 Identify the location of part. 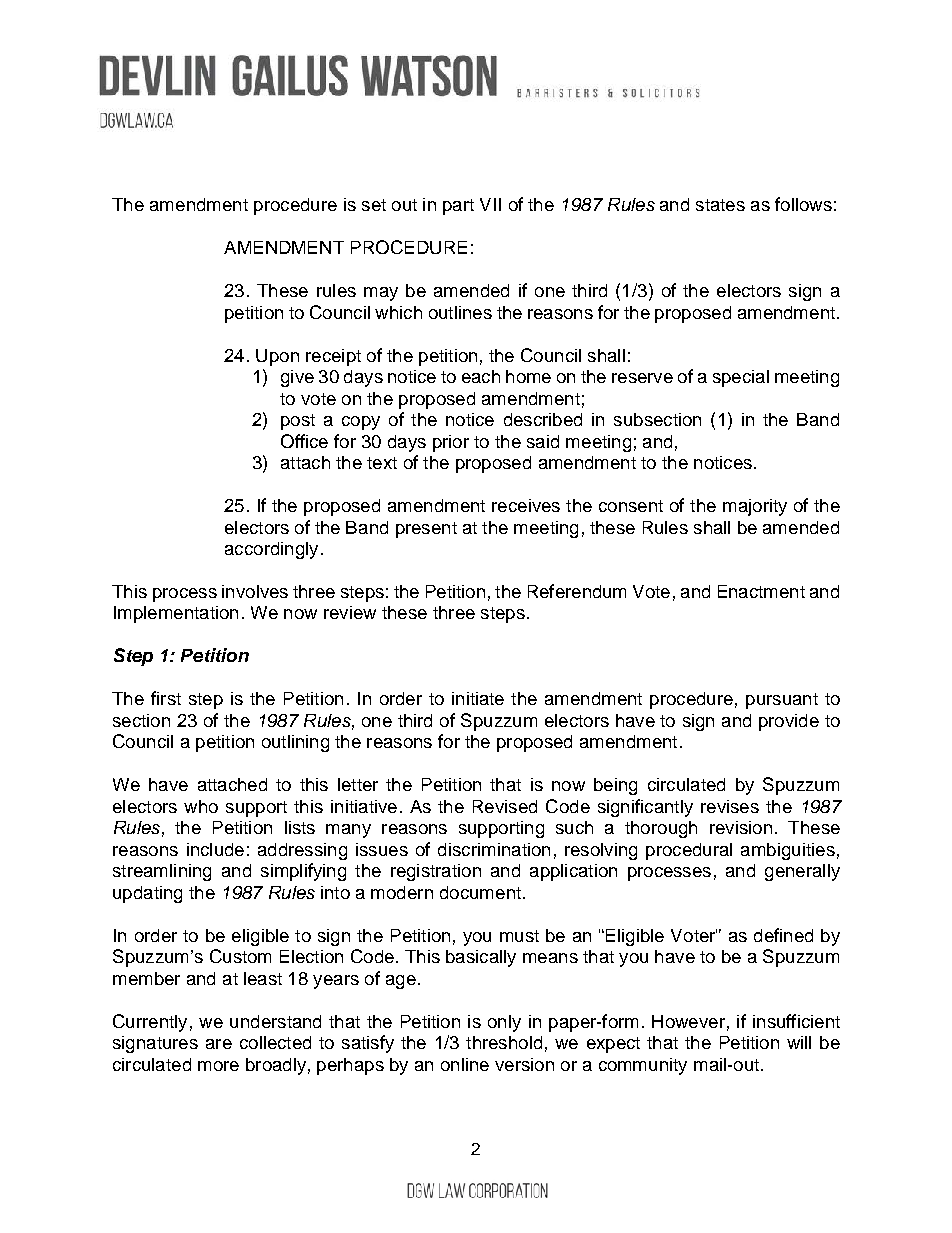
(458, 207).
